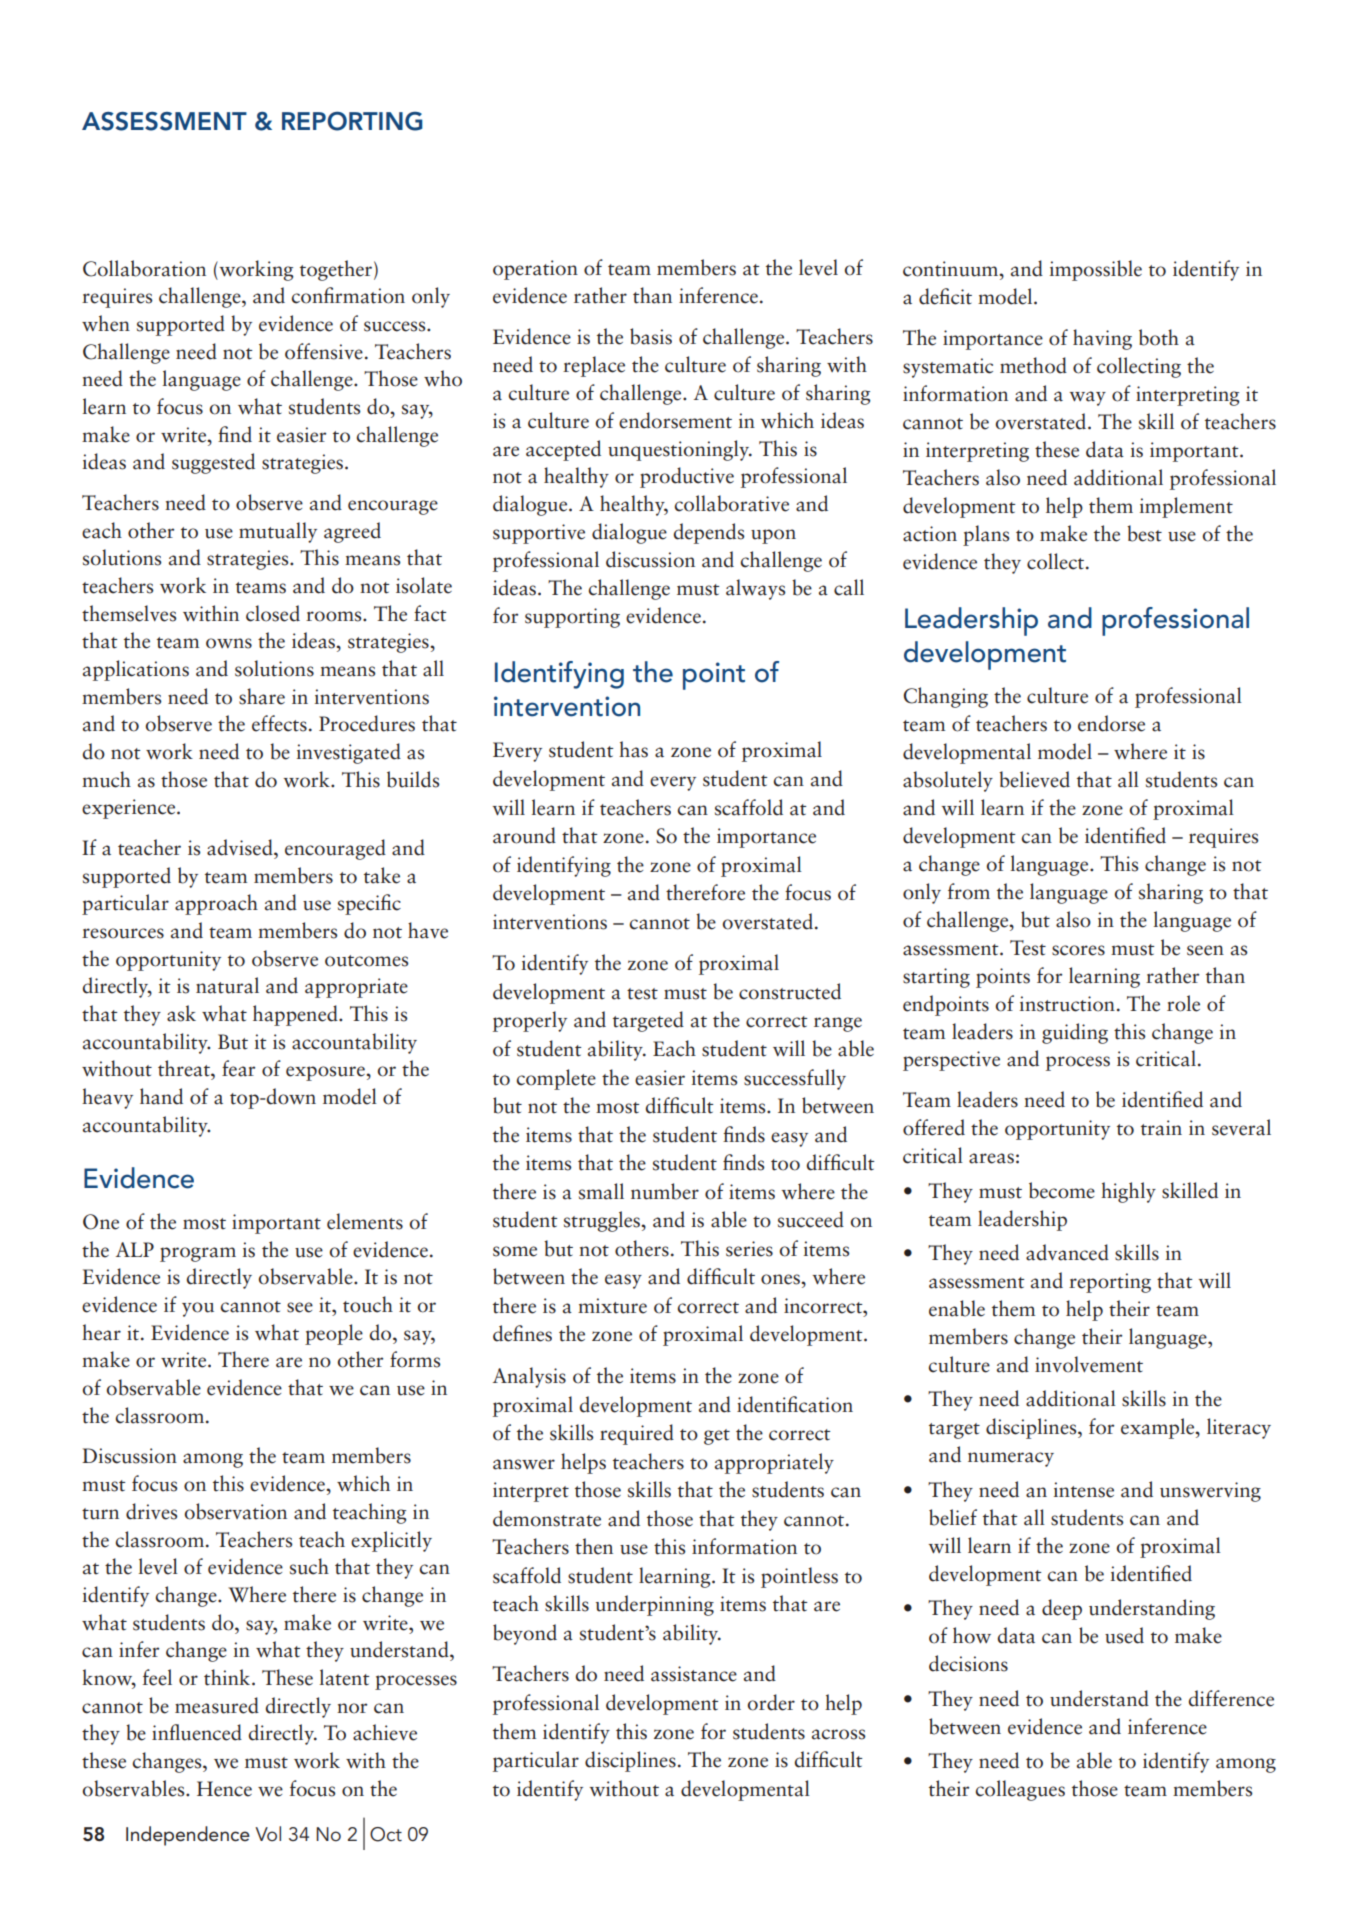 The image size is (1361, 1926). Describe the element at coordinates (651, 336) in the screenshot. I see `basis` at that location.
